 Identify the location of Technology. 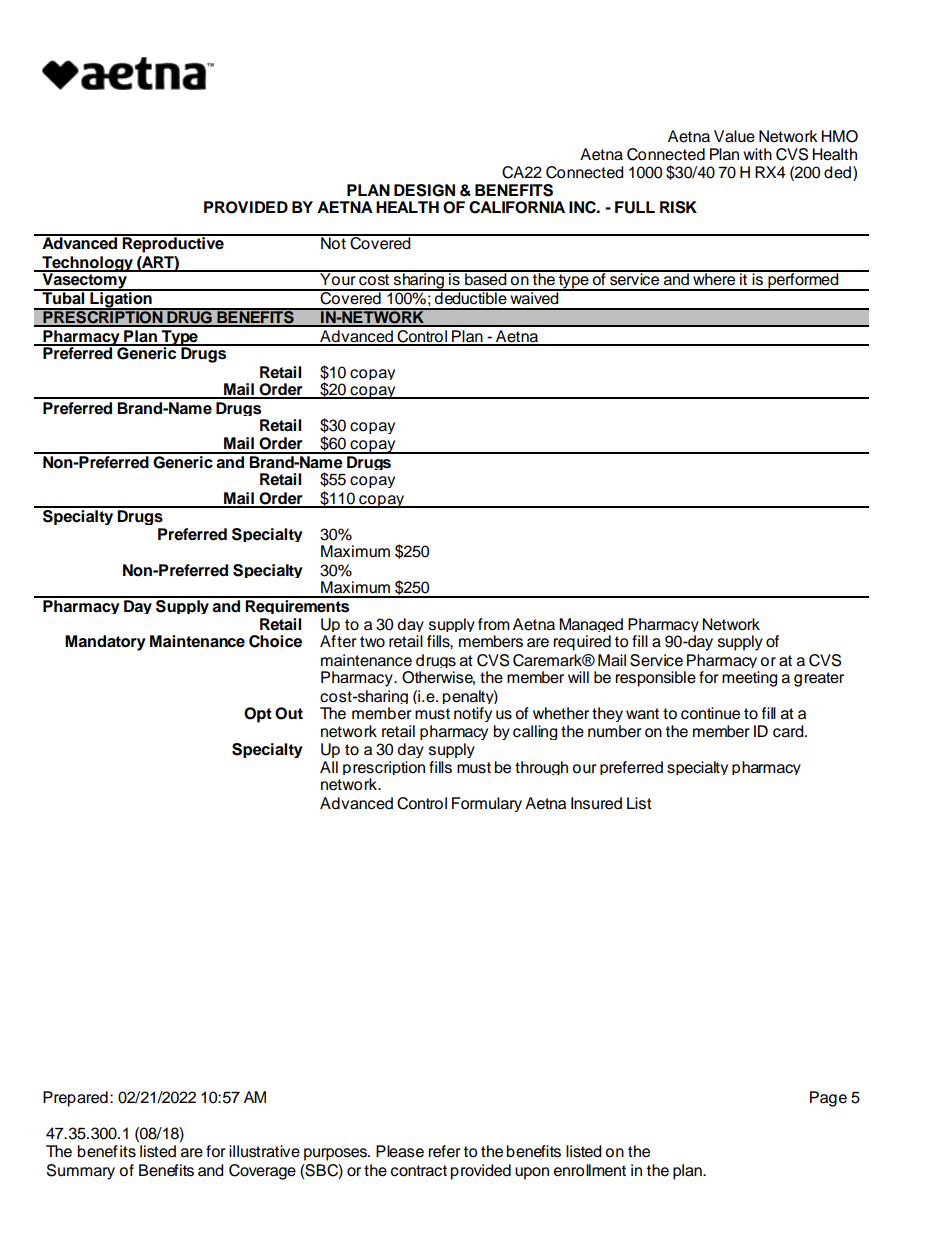
(88, 265).
